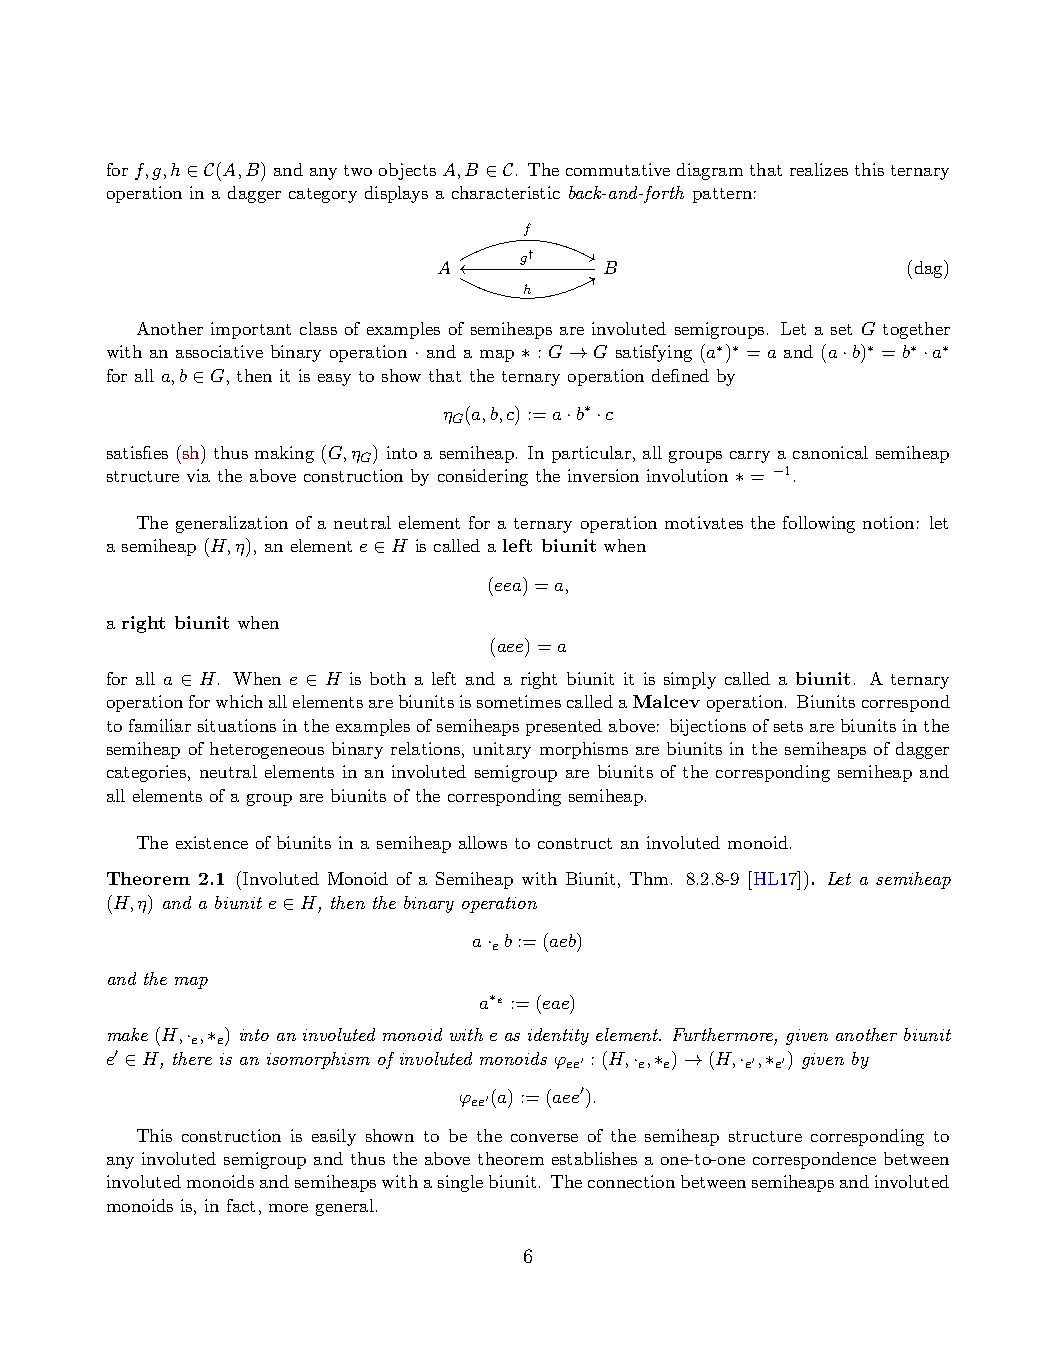  What do you see at coordinates (212, 842) in the screenshot?
I see `existence` at bounding box center [212, 842].
